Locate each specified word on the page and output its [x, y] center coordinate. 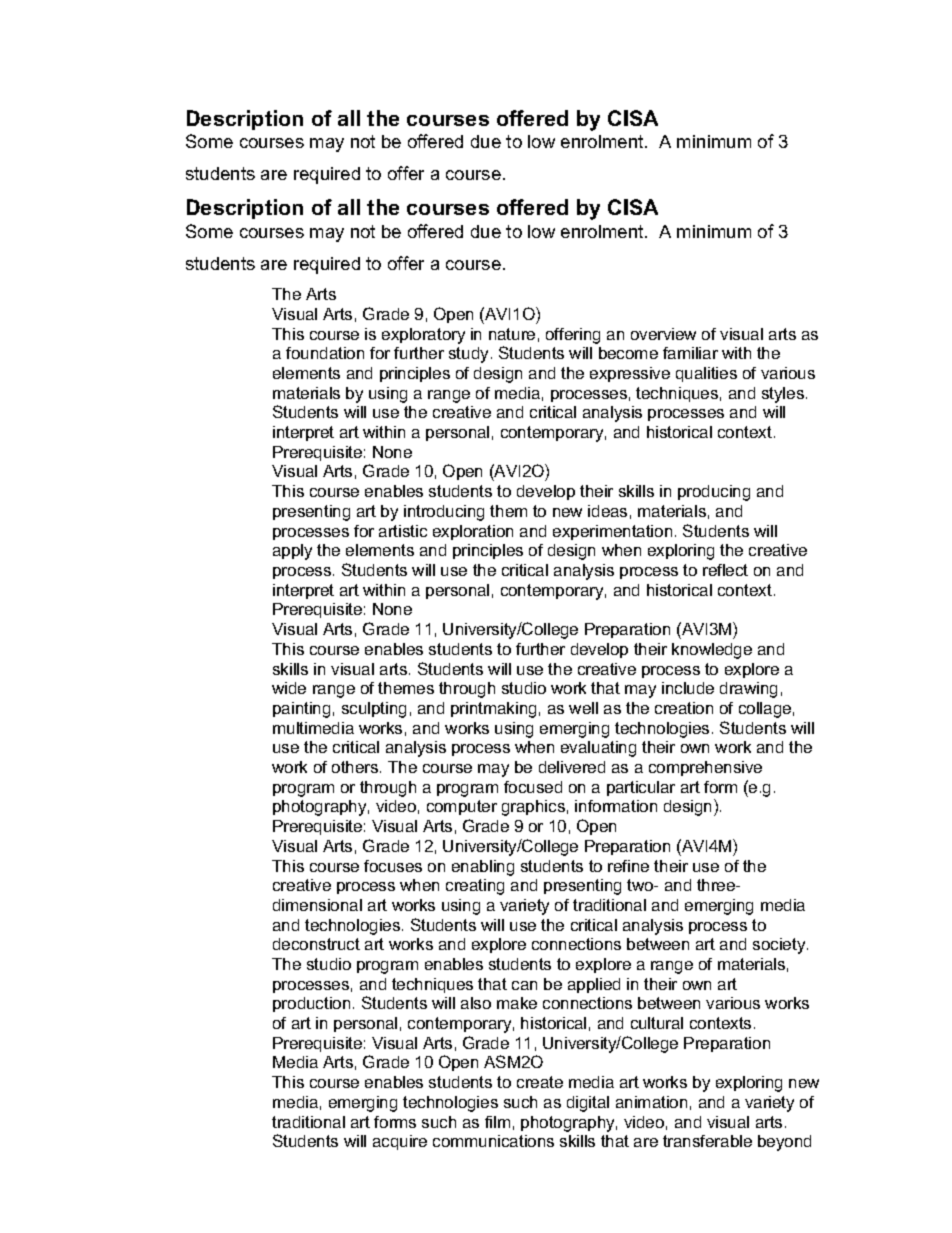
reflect [725, 570]
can [524, 985]
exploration [473, 532]
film [497, 1122]
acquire [400, 1142]
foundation [325, 353]
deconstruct [316, 944]
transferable [707, 1141]
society [780, 946]
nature [512, 334]
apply [292, 552]
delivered [572, 767]
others [356, 767]
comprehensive [705, 768]
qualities [706, 374]
